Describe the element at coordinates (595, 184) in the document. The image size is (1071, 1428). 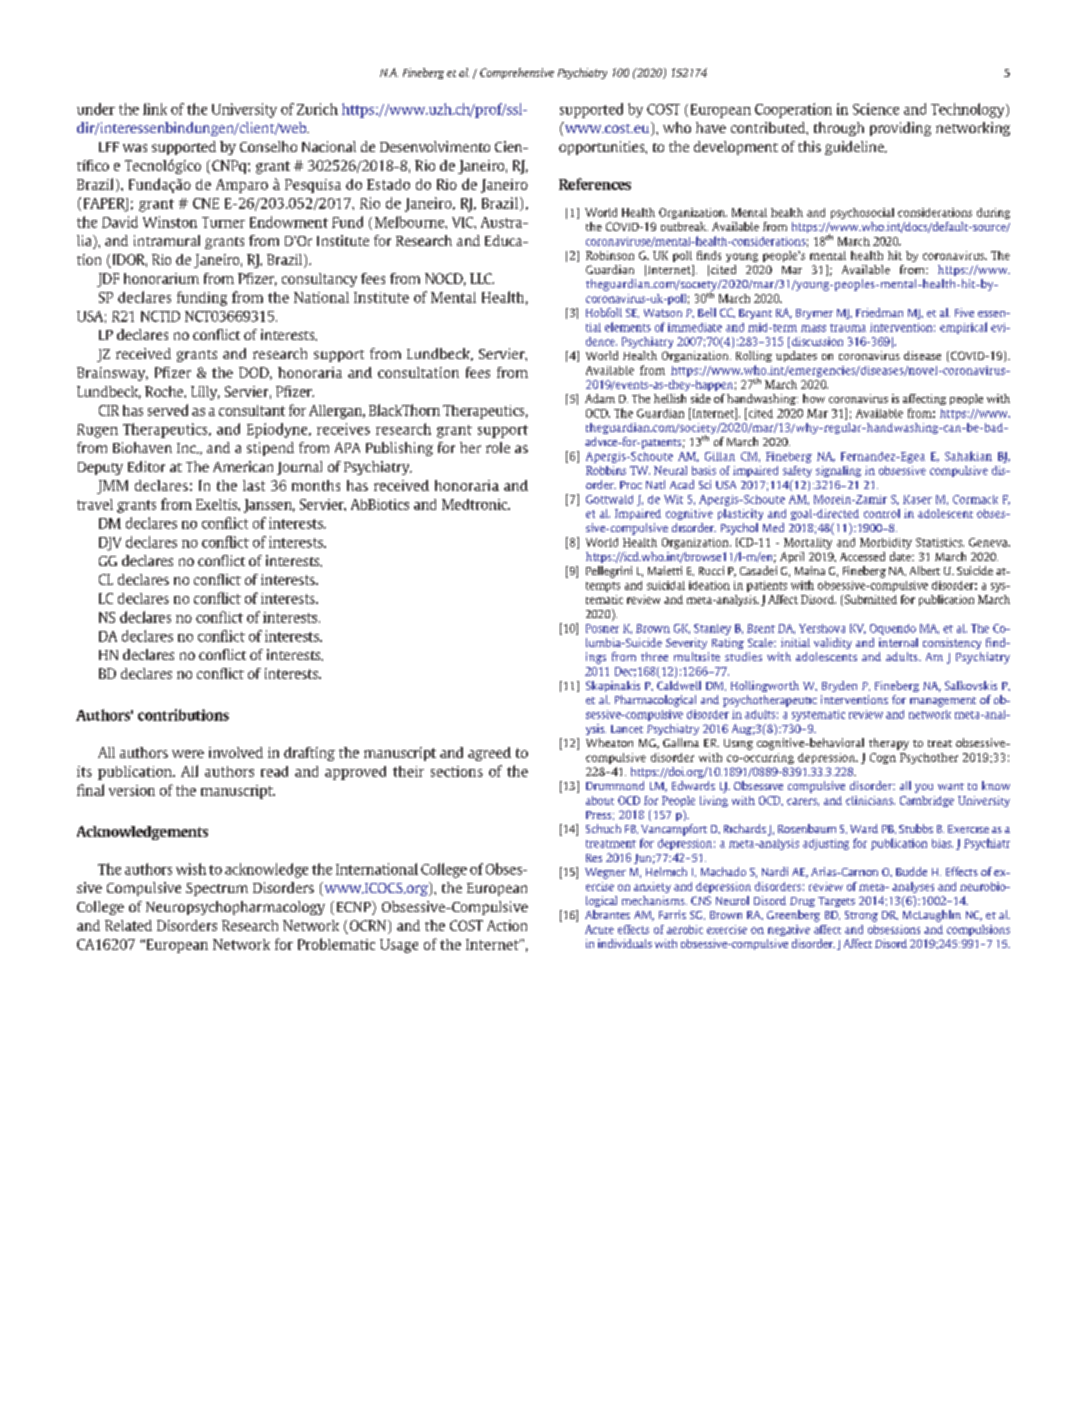
I see `References` at that location.
